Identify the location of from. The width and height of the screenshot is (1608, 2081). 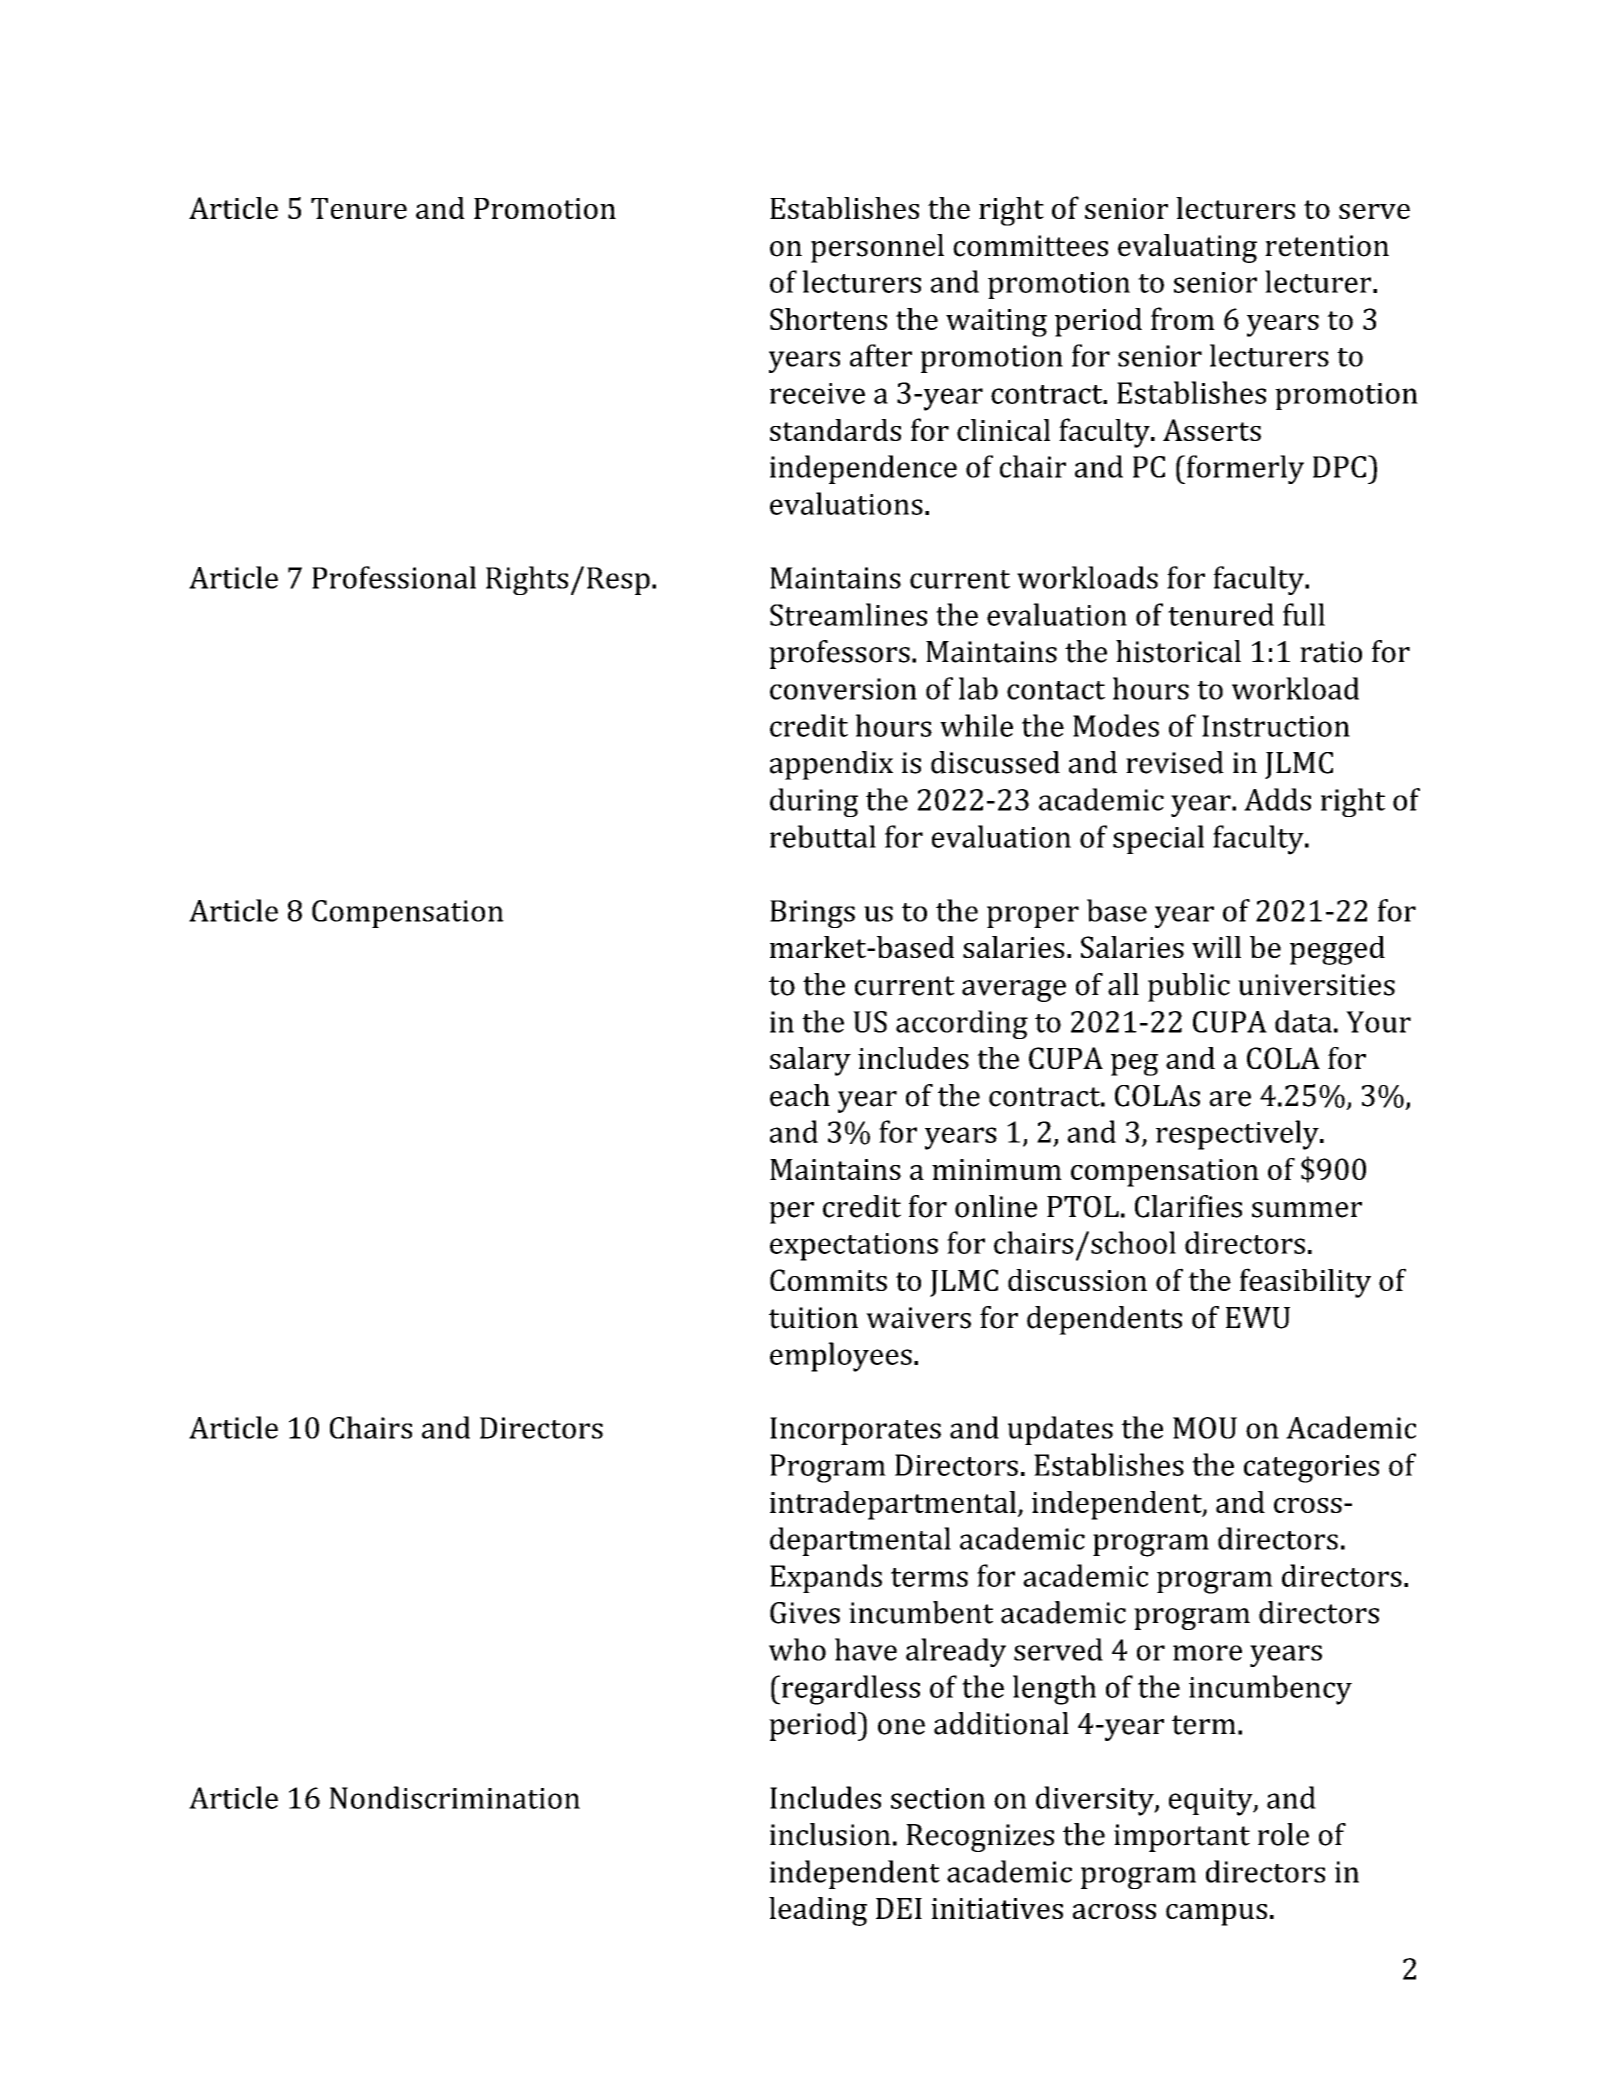
(1183, 318).
